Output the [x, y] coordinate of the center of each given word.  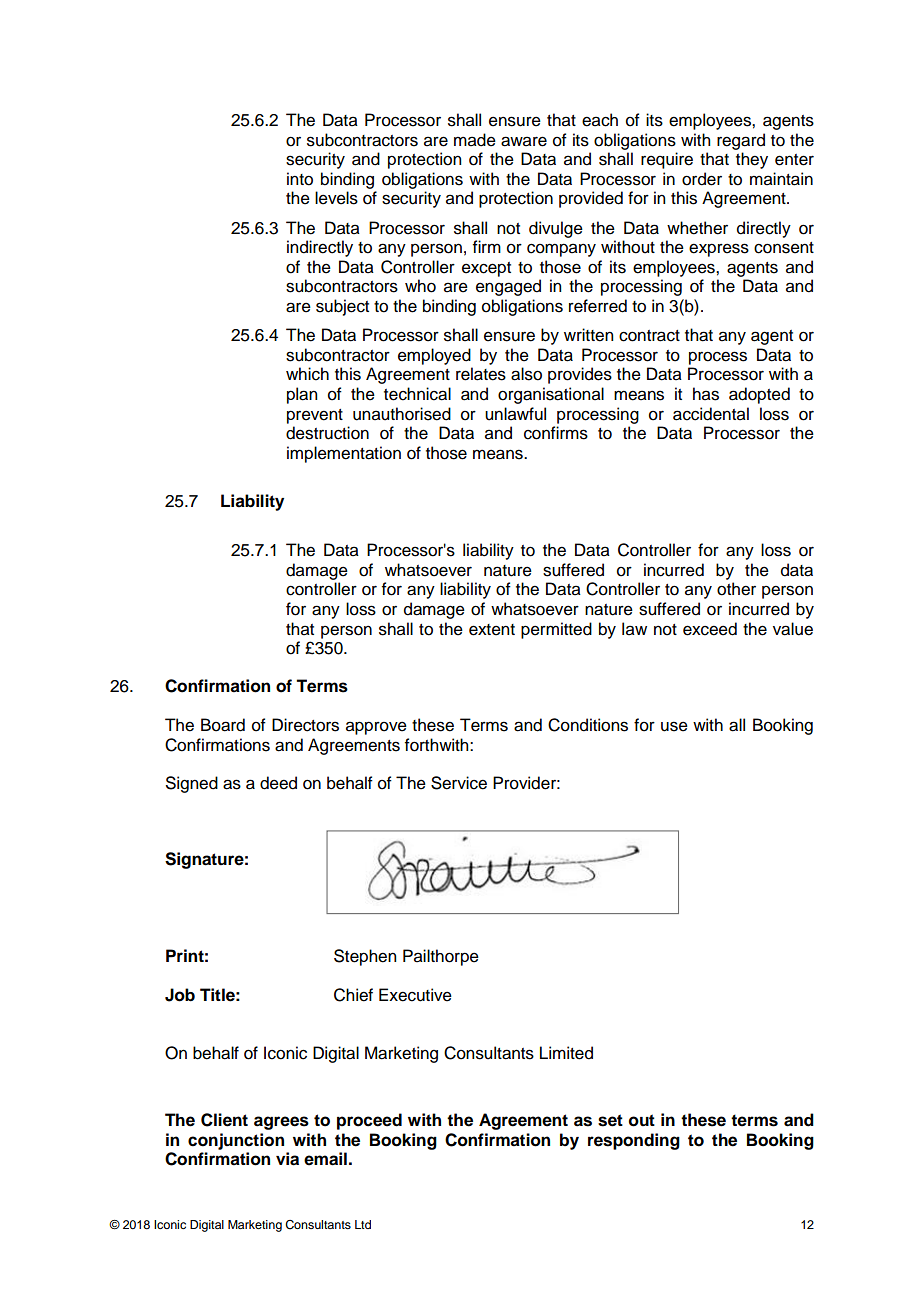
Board [223, 725]
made [475, 140]
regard [741, 141]
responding [634, 1141]
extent [492, 630]
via [287, 1159]
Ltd [363, 1224]
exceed [710, 629]
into [300, 179]
